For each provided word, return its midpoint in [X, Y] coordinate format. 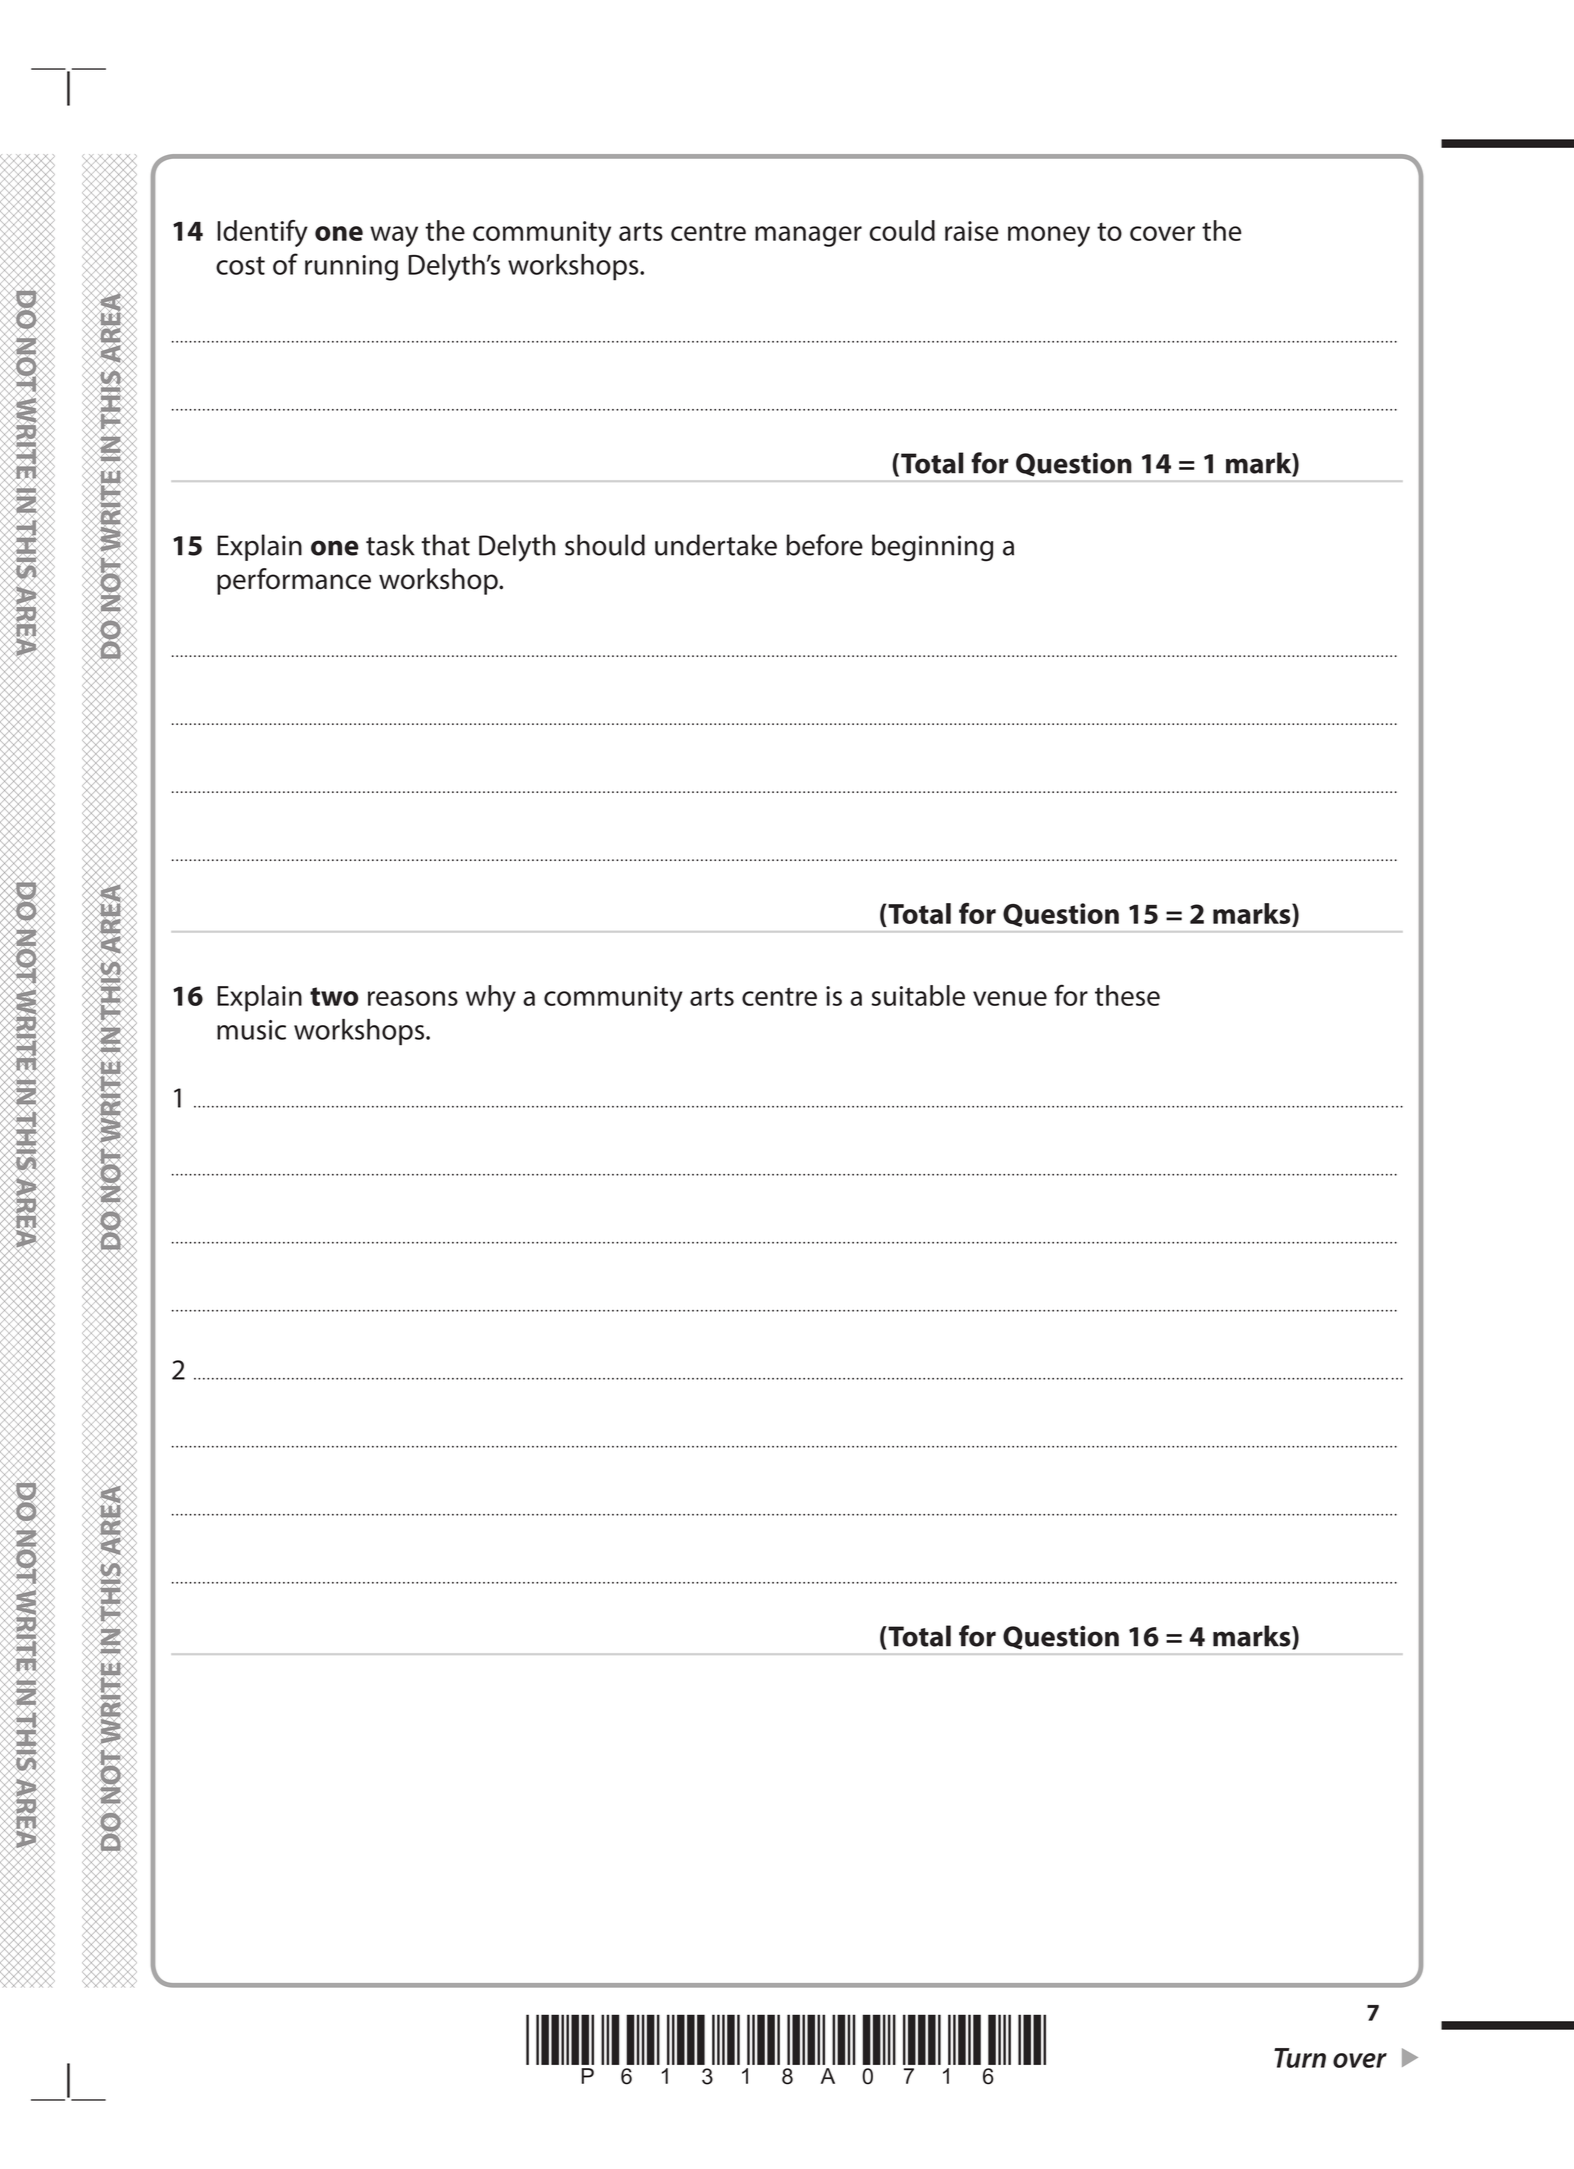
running [351, 268]
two [334, 996]
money [1049, 236]
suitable [918, 995]
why [491, 998]
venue [1010, 998]
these [1127, 995]
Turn [1300, 2058]
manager [808, 236]
